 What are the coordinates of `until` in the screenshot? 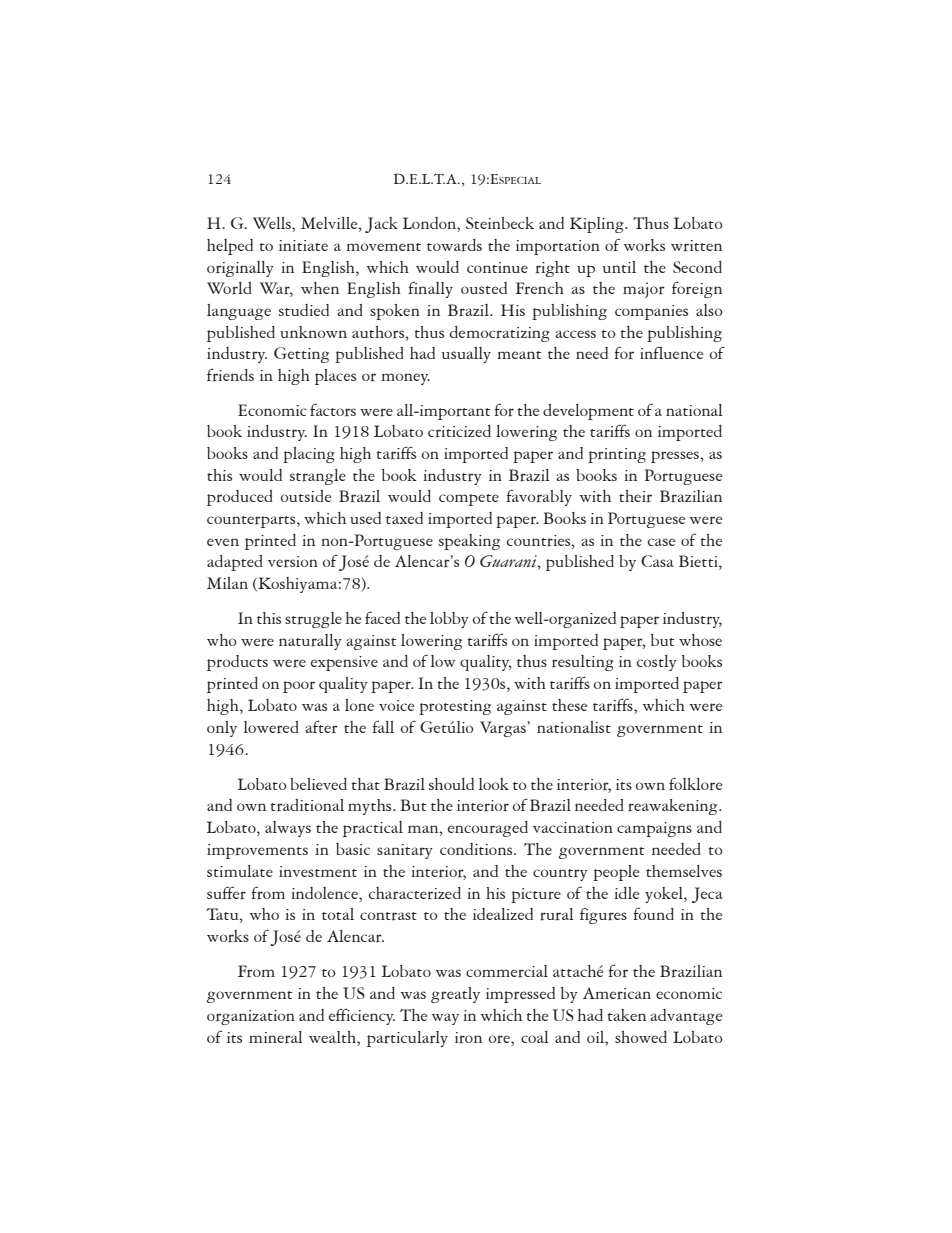 It's located at (619, 267).
